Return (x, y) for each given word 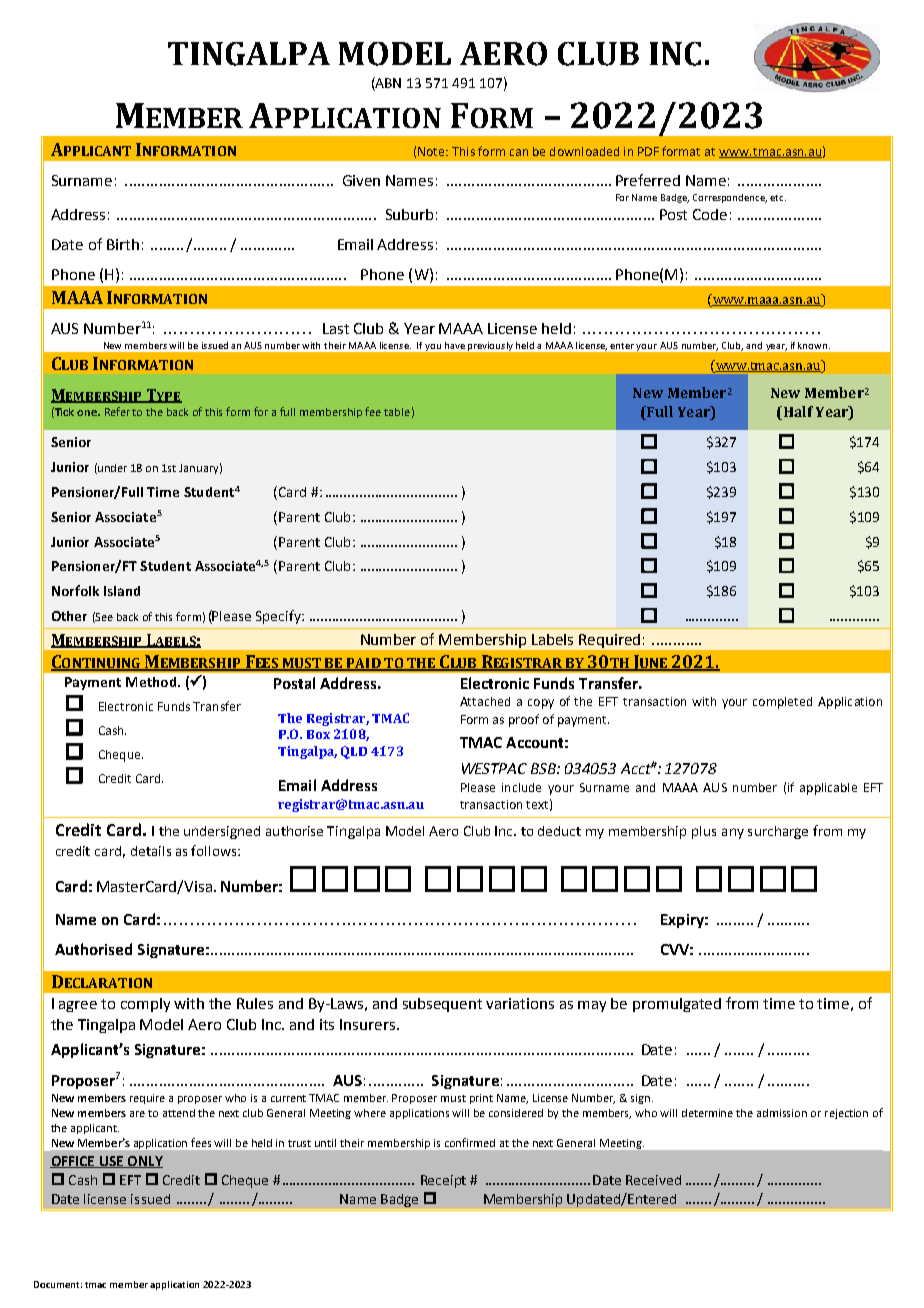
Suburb (409, 214)
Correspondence (730, 198)
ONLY (144, 1162)
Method (152, 682)
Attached (485, 701)
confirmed (470, 1142)
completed (782, 703)
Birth (123, 244)
